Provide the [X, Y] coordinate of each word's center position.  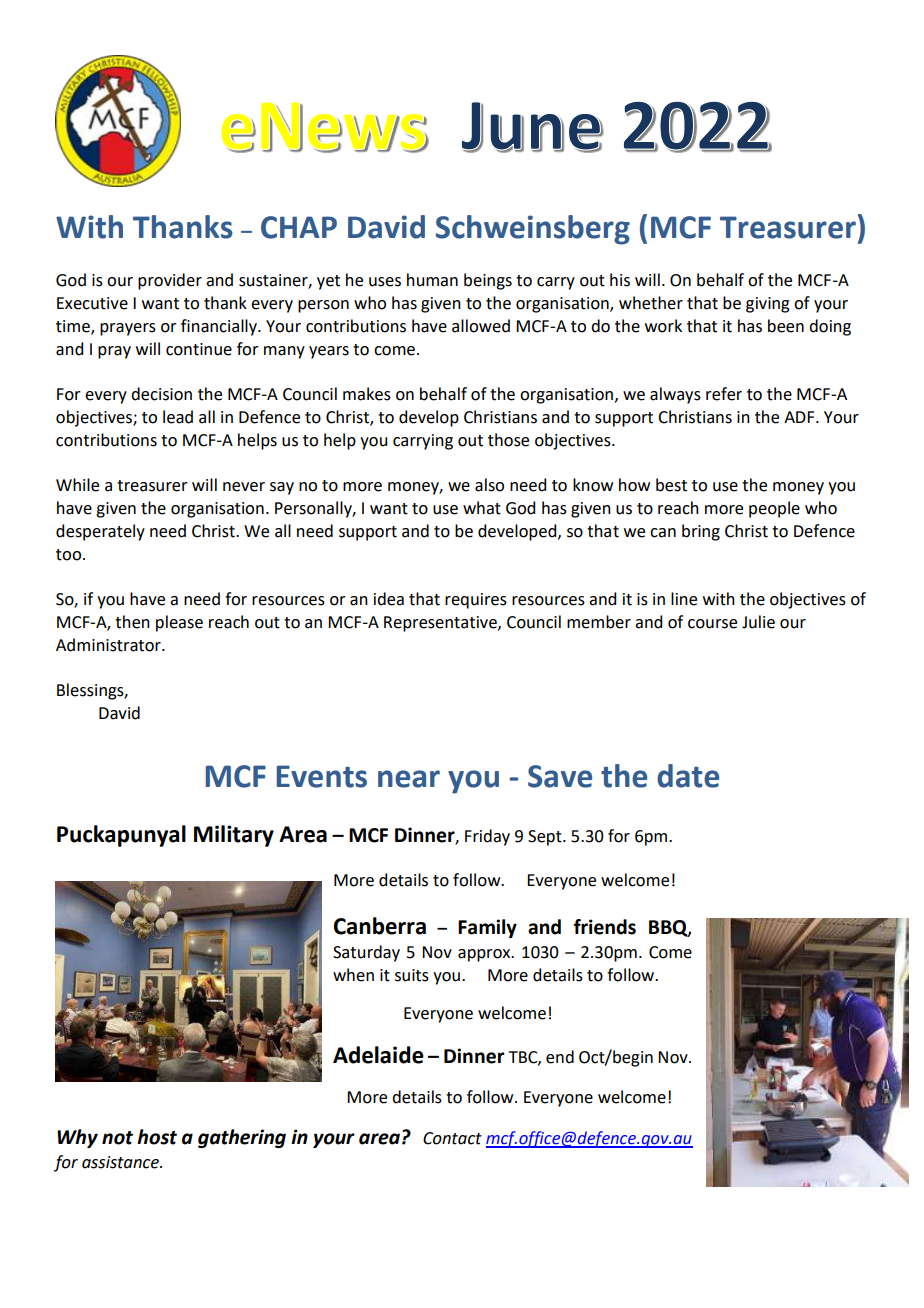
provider [170, 281]
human [432, 280]
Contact [452, 1138]
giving [768, 305]
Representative [441, 624]
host [157, 1137]
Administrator [109, 645]
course [712, 624]
